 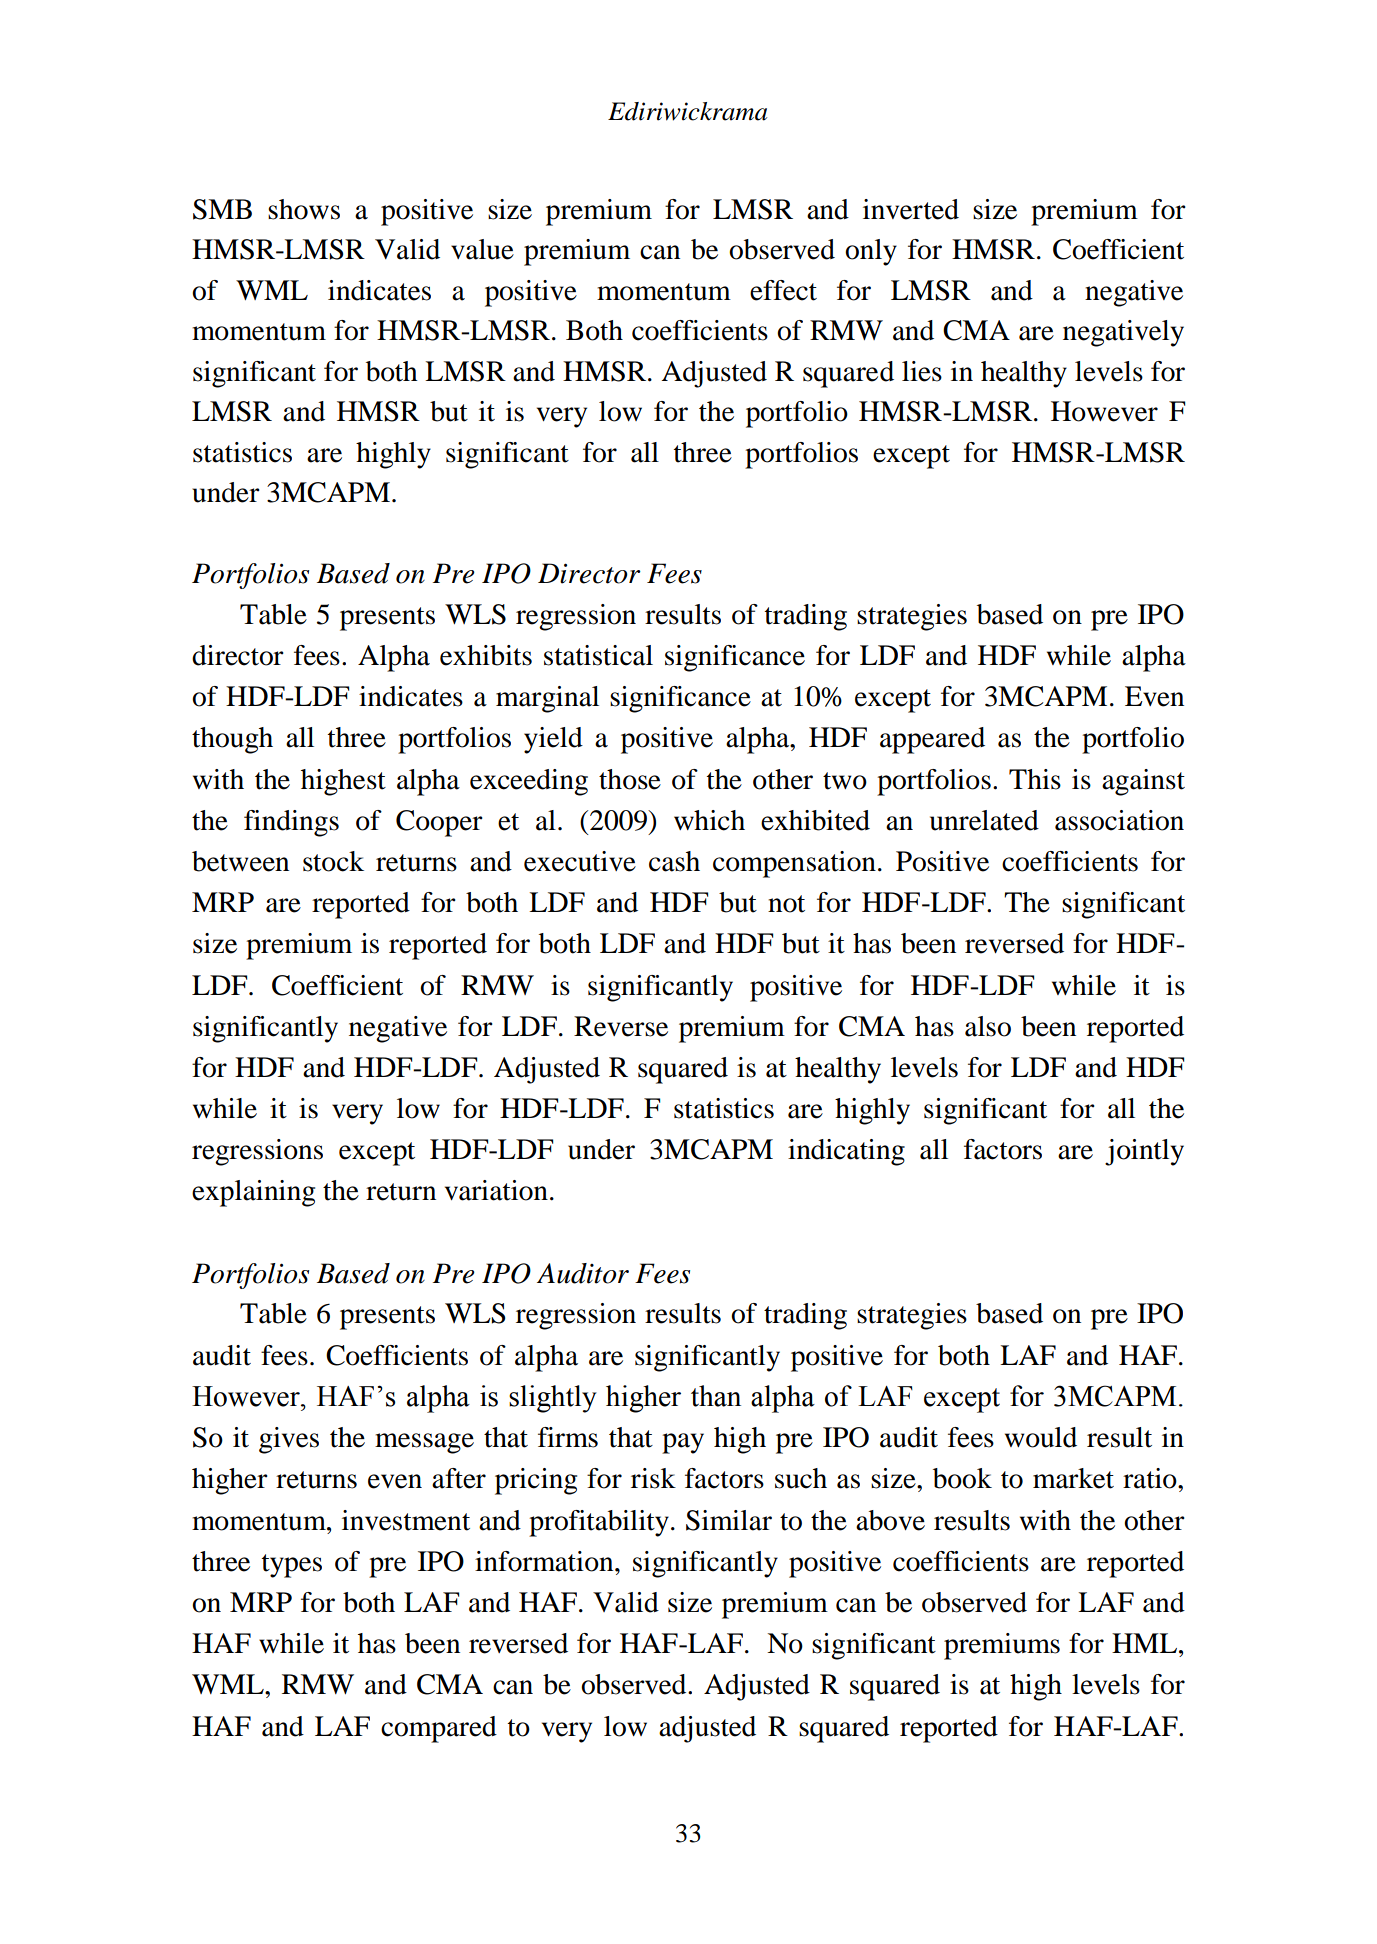 What do you see at coordinates (988, 1026) in the page?
I see `also` at bounding box center [988, 1026].
